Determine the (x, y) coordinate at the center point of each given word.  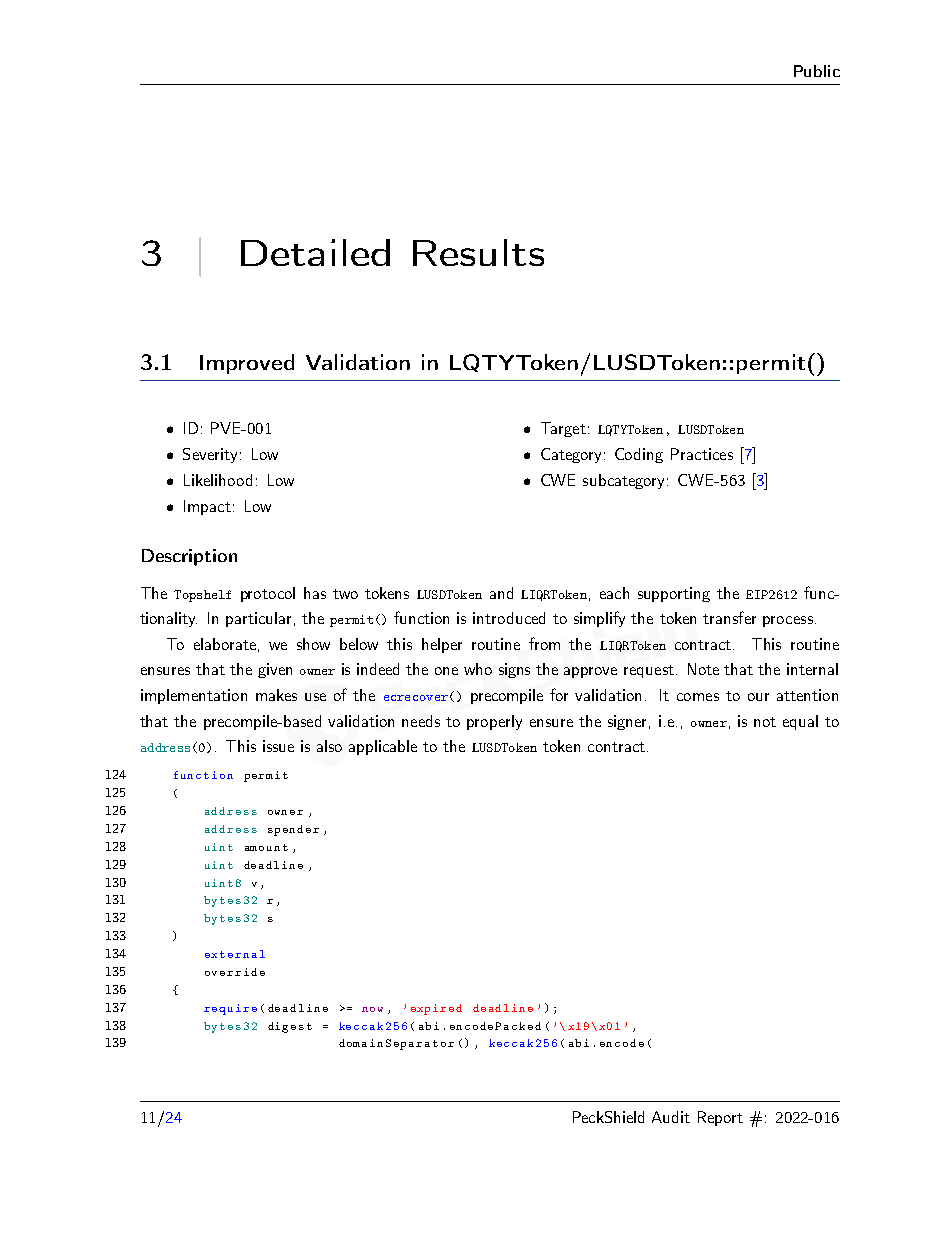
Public (817, 71)
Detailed (315, 252)
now (372, 1009)
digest (290, 1027)
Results (478, 252)
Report (720, 1118)
